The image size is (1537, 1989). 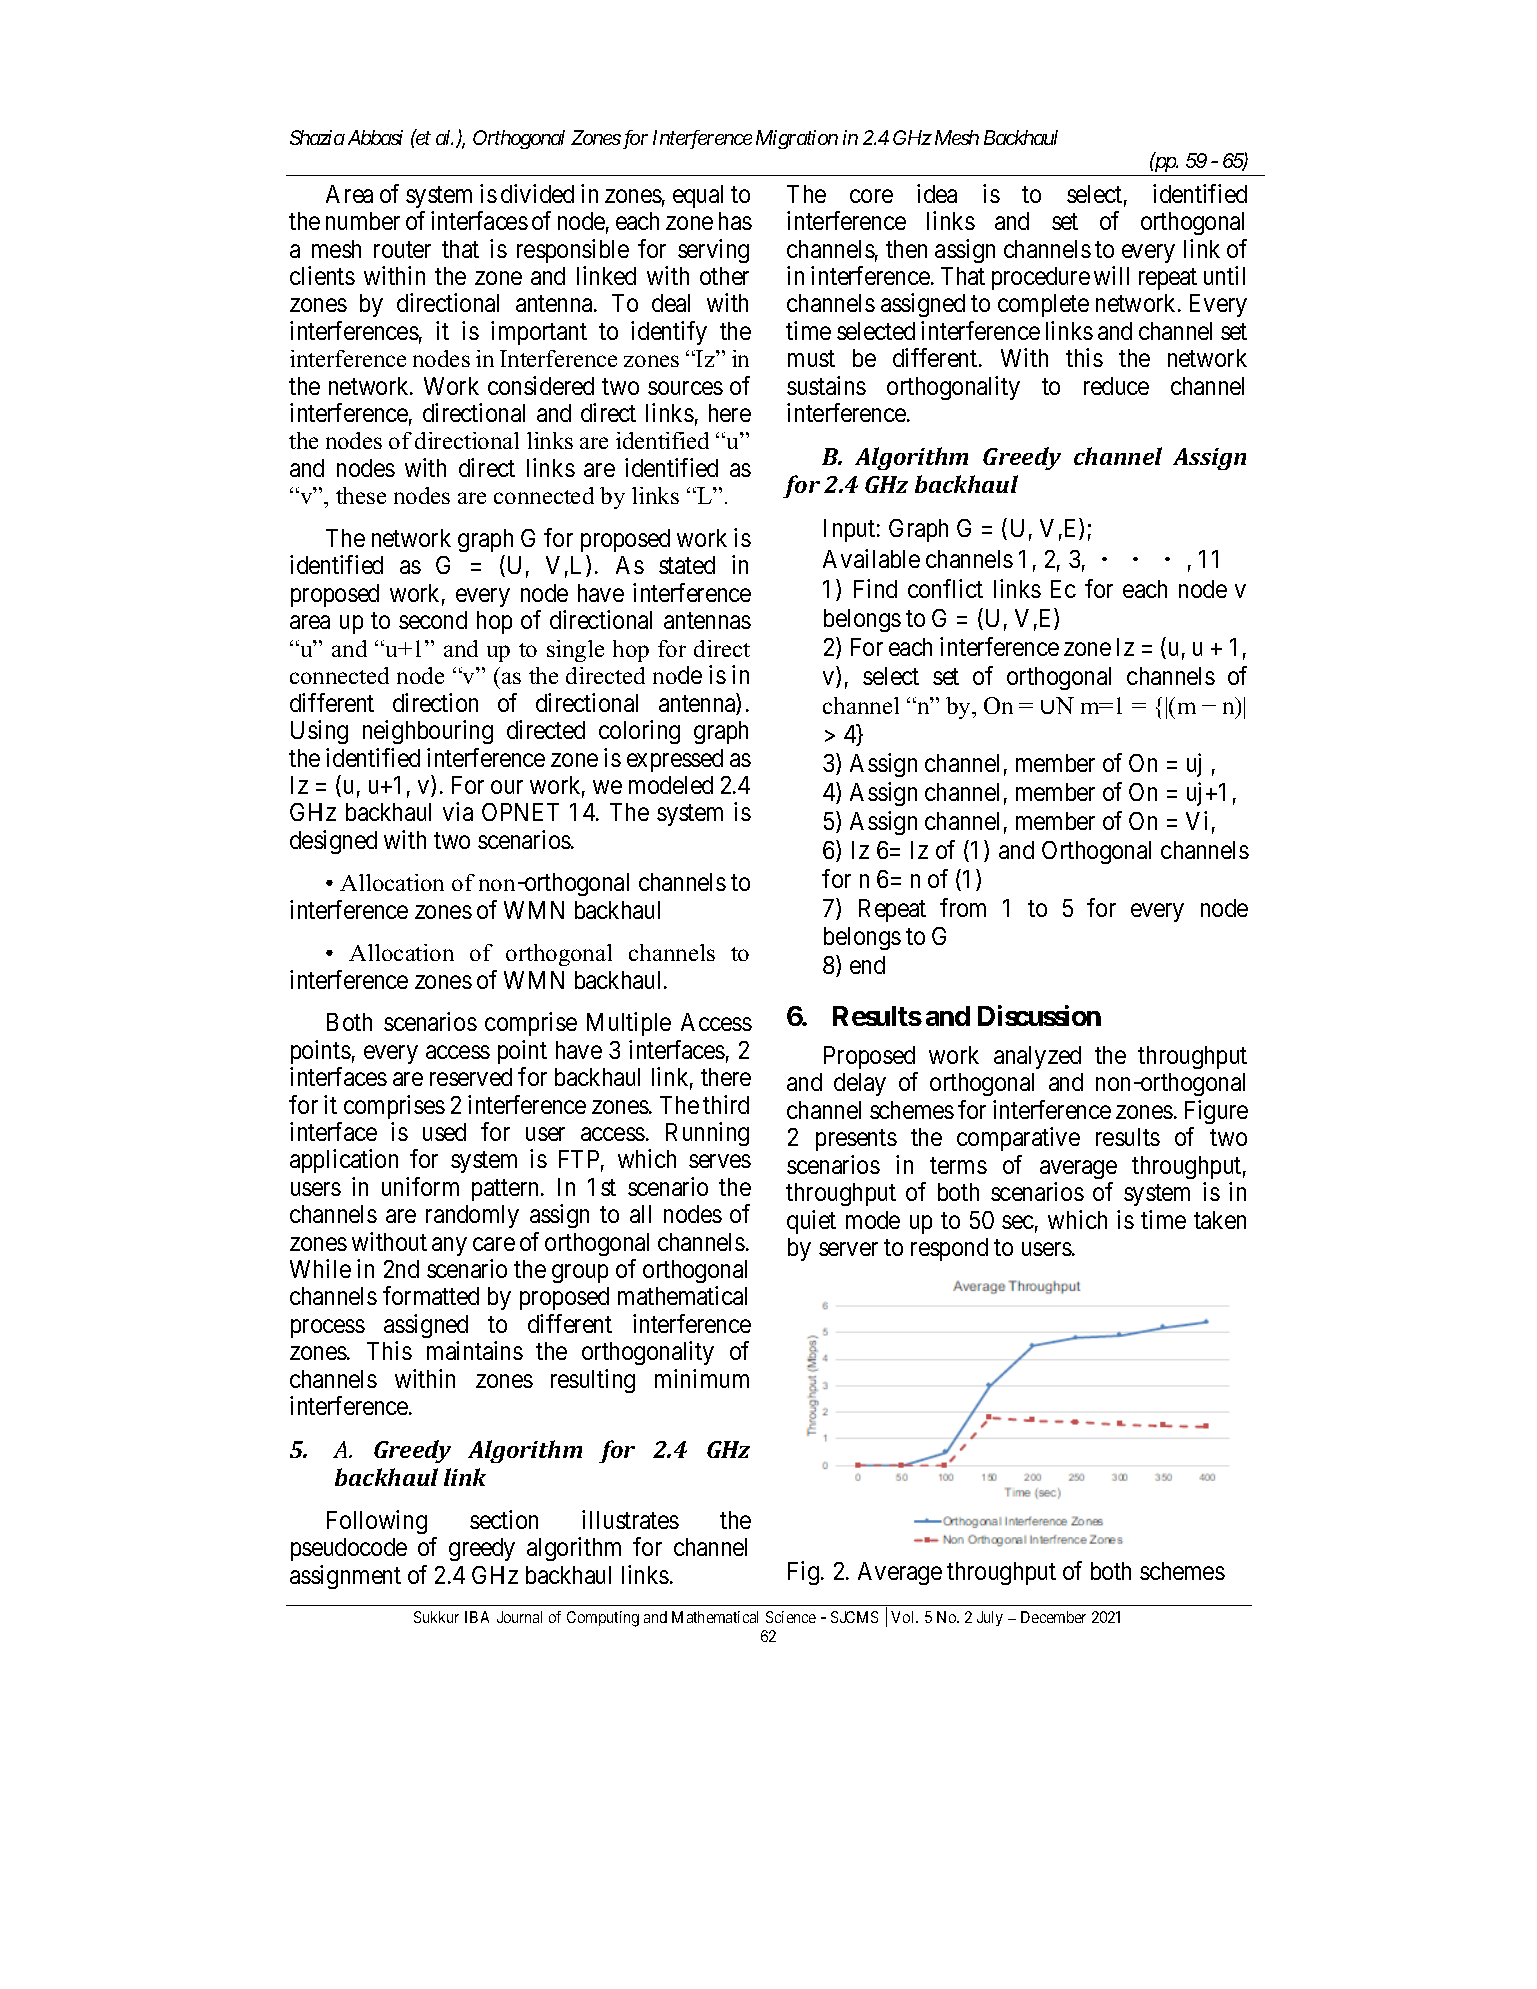 What do you see at coordinates (963, 907) in the screenshot?
I see `from` at bounding box center [963, 907].
